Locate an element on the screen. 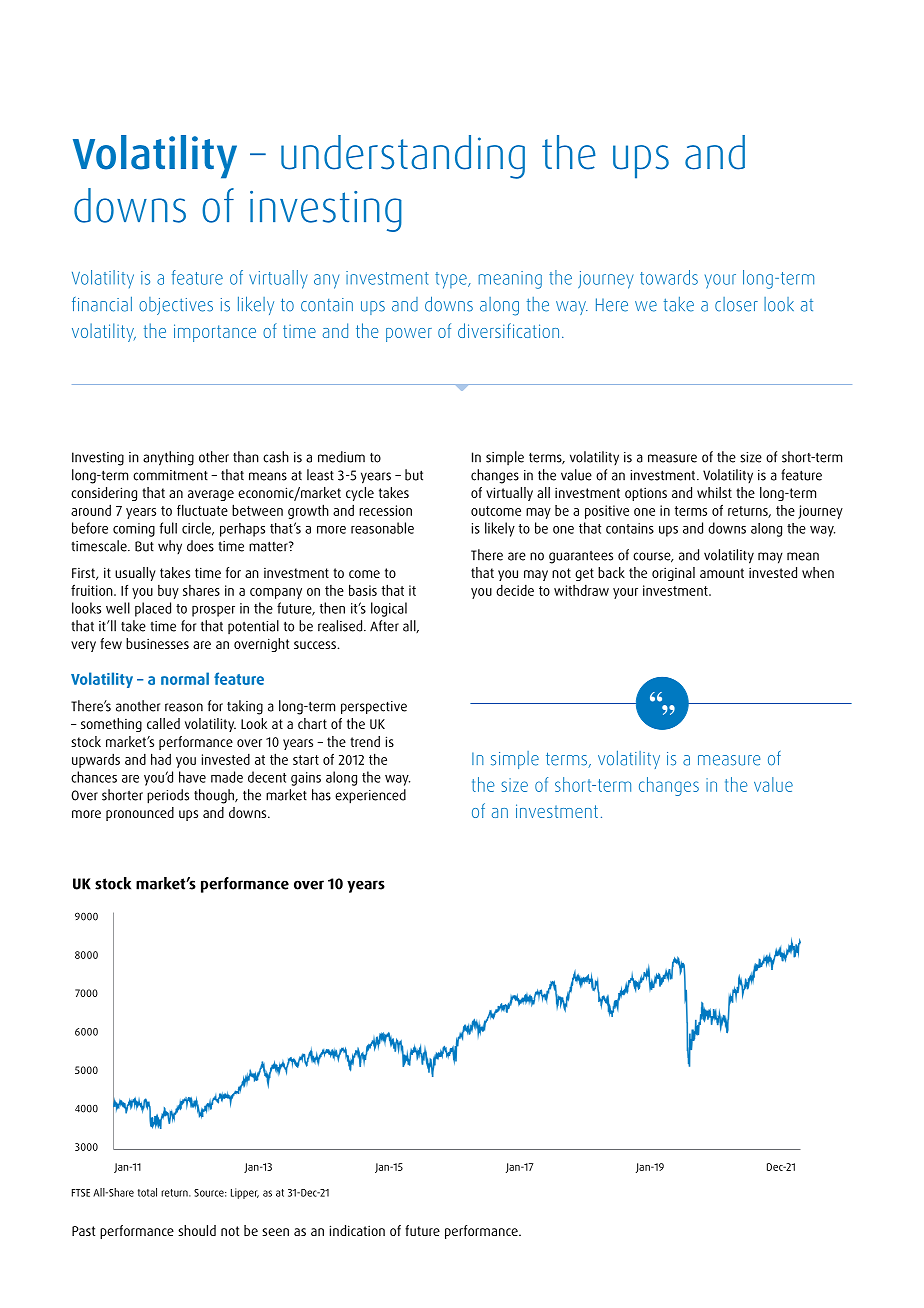 The width and height of the screenshot is (924, 1308). amount is located at coordinates (722, 573).
